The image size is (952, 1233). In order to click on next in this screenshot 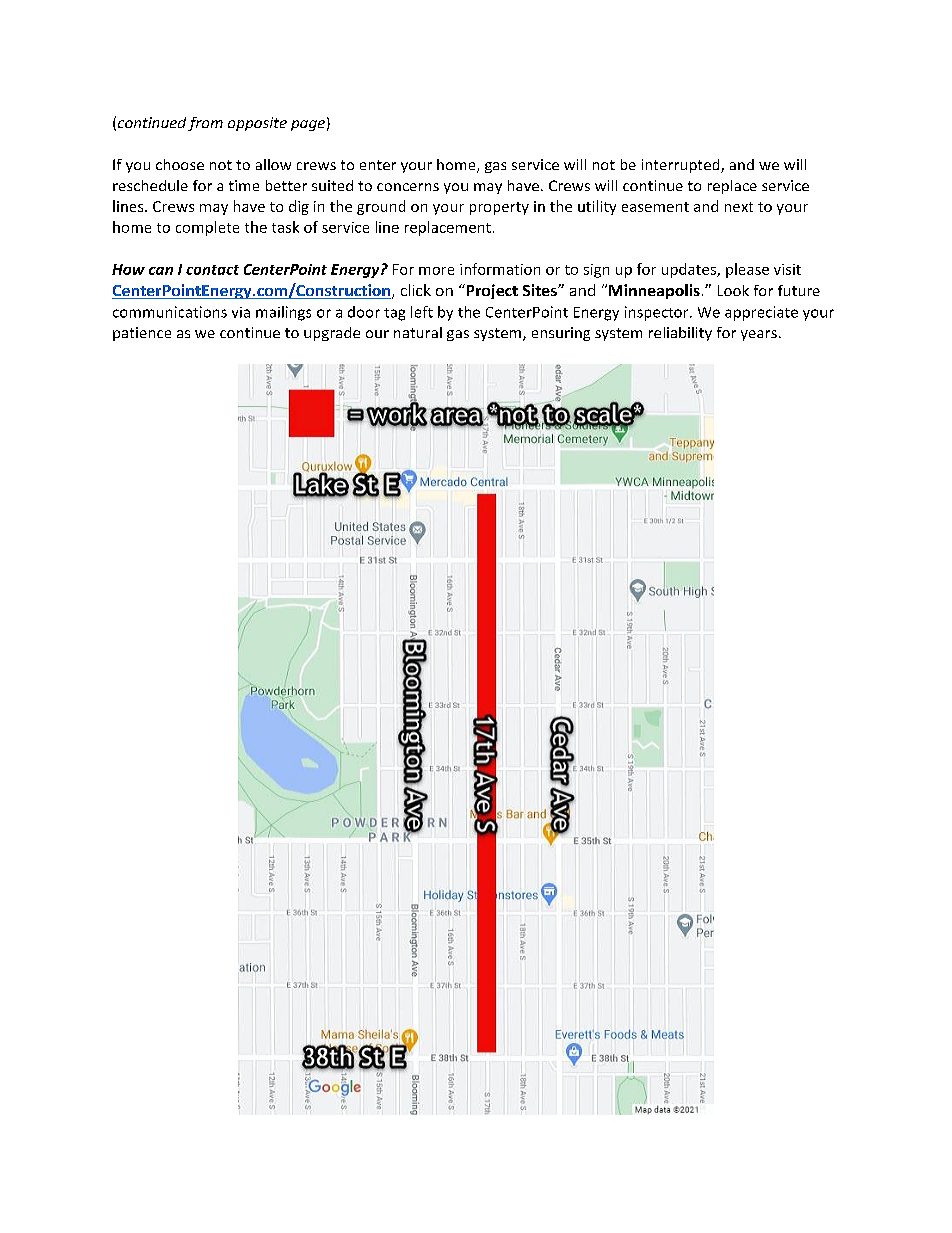, I will do `click(739, 207)`.
